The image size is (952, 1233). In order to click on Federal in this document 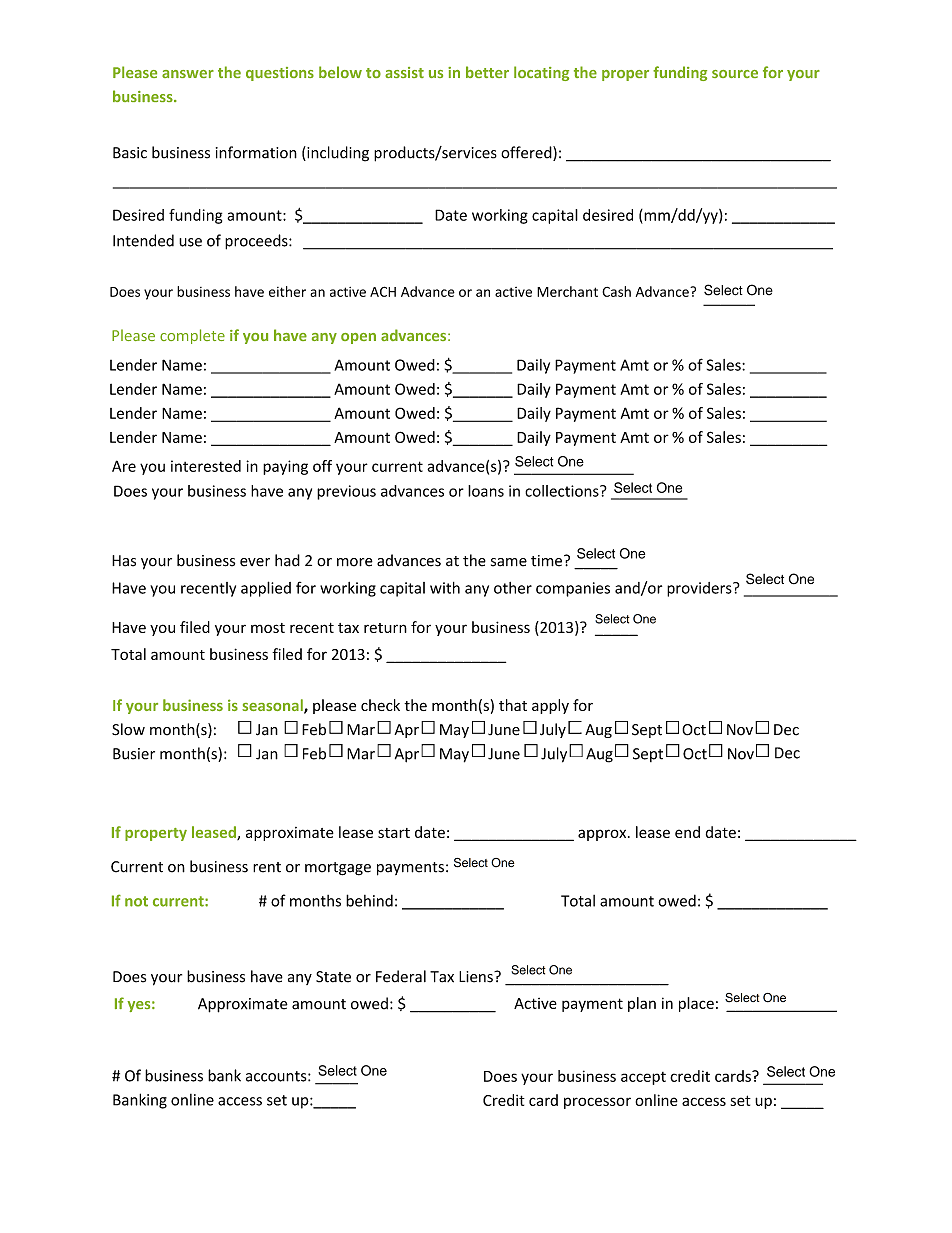, I will do `click(401, 976)`.
